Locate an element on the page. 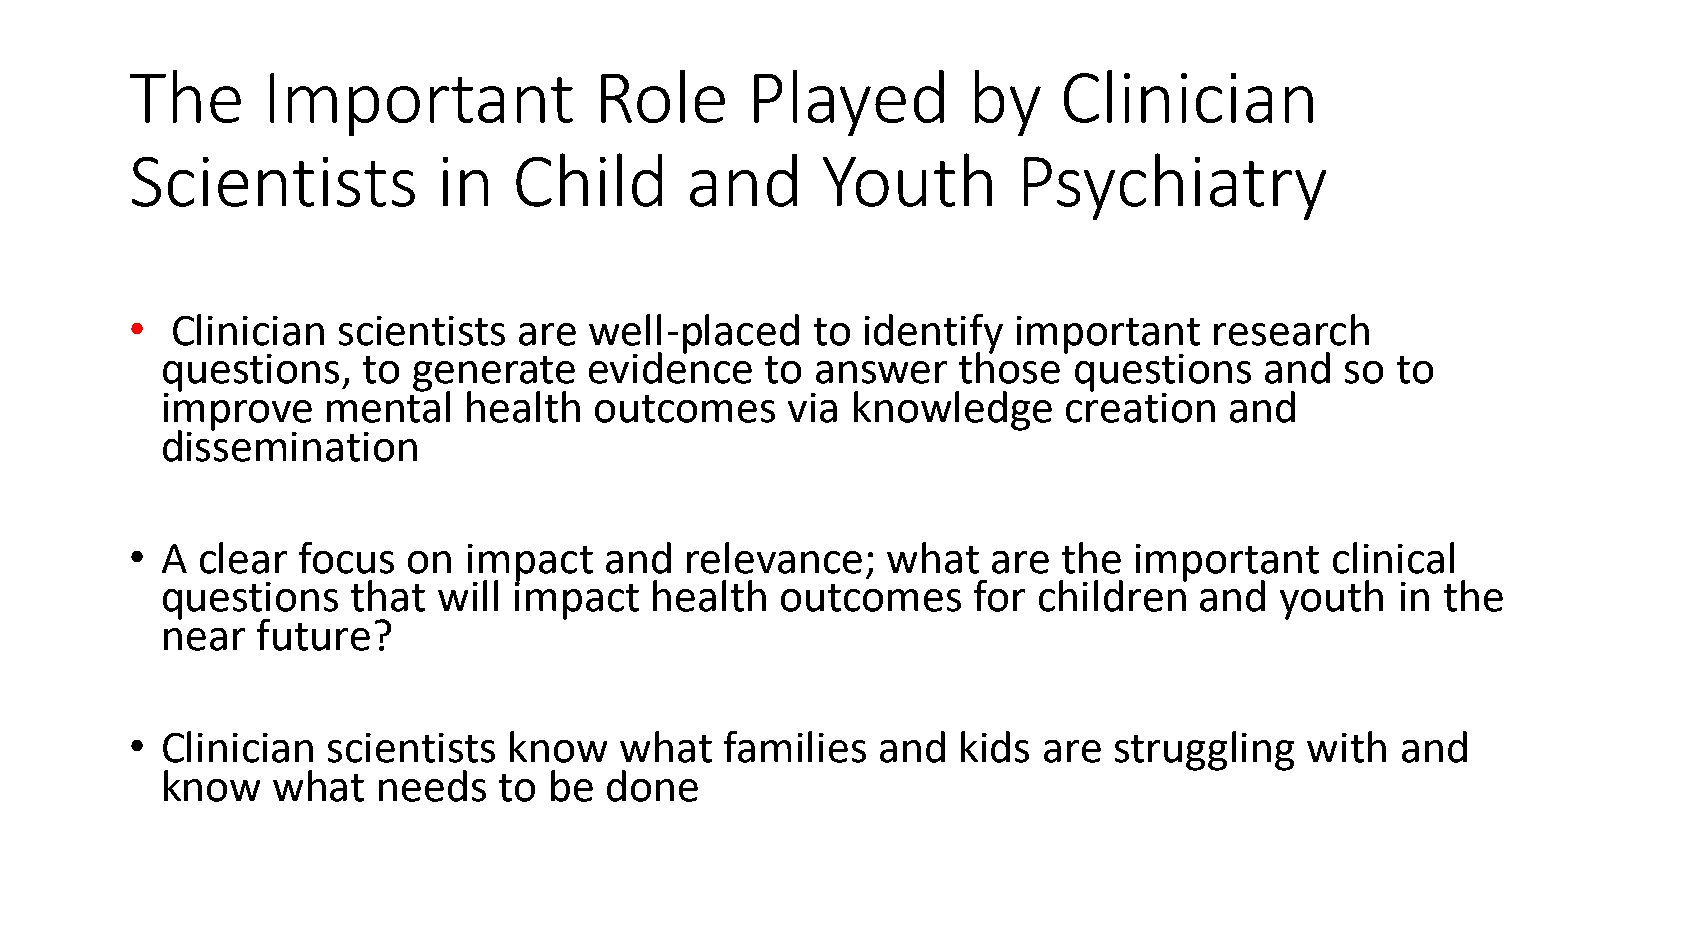 Image resolution: width=1692 pixels, height=952 pixels. that is located at coordinates (388, 596).
